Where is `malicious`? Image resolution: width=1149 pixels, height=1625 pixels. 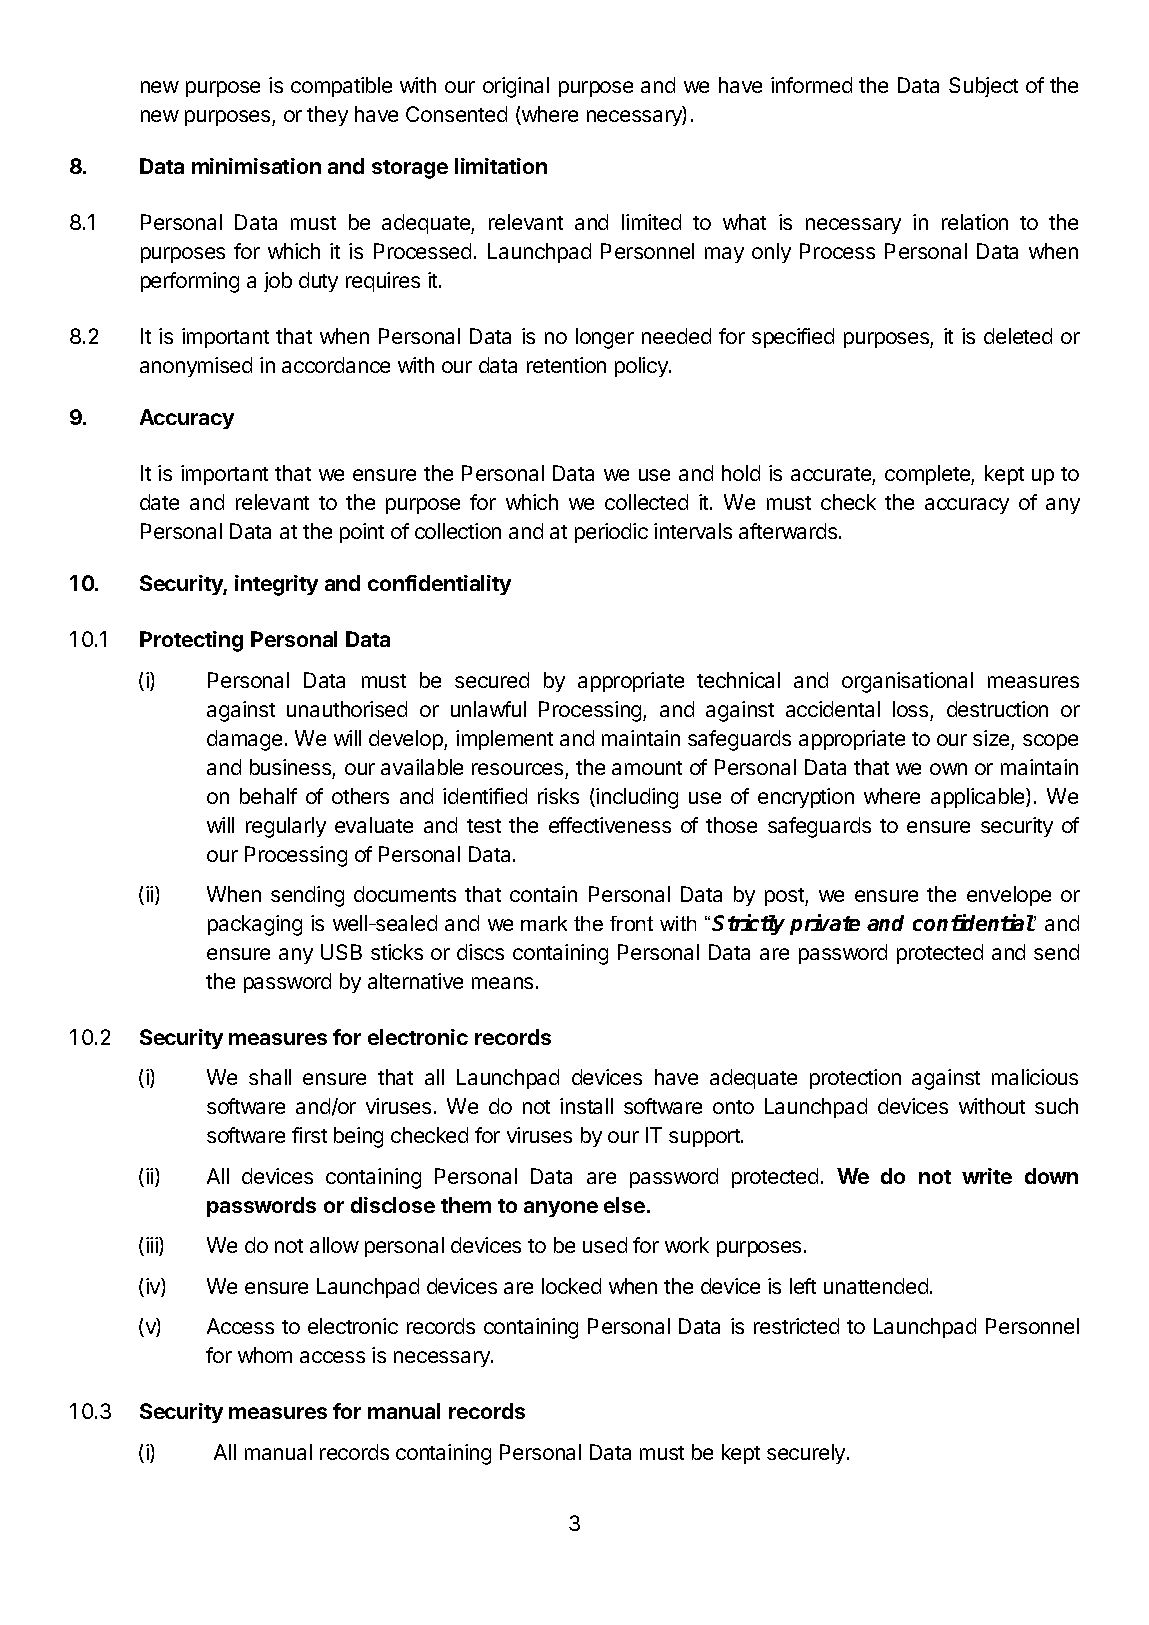
malicious is located at coordinates (1035, 1077).
